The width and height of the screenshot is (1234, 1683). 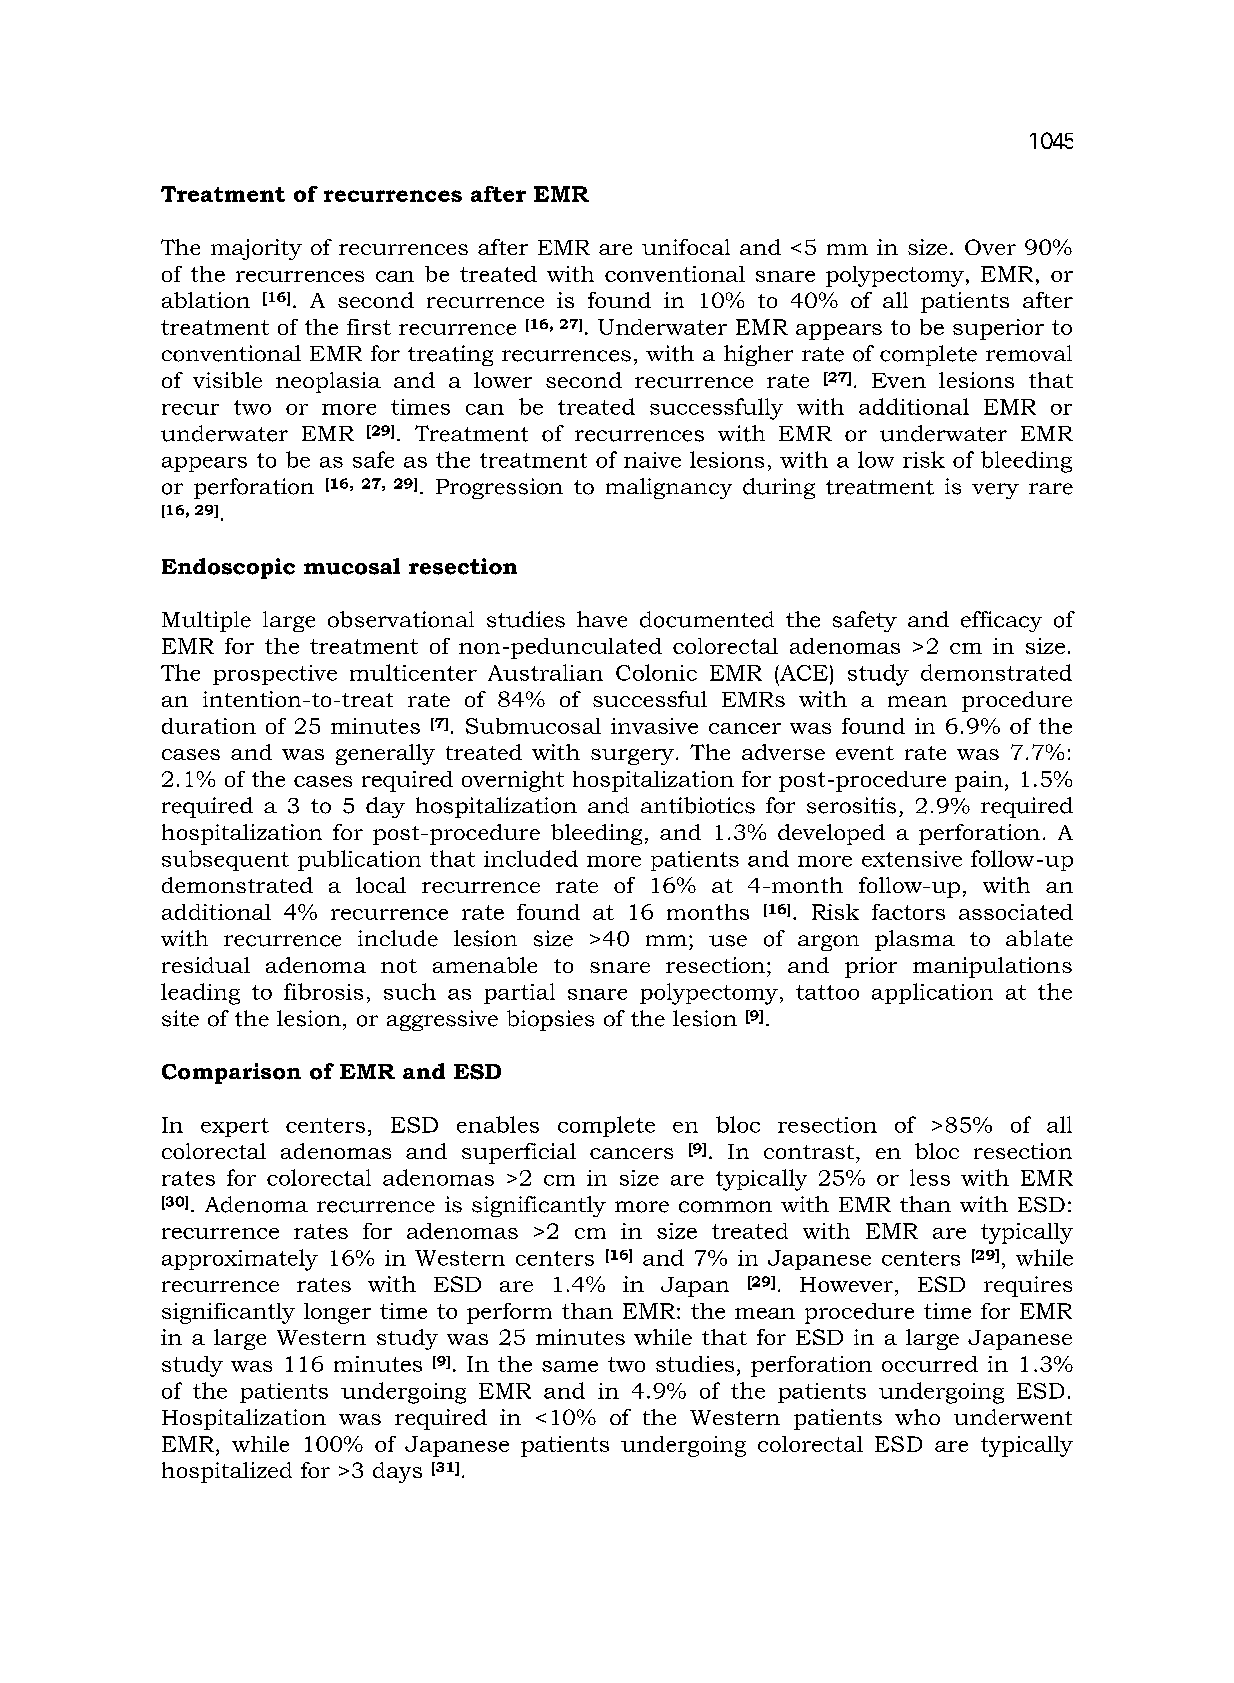 What do you see at coordinates (550, 1020) in the screenshot?
I see `biopsies` at bounding box center [550, 1020].
